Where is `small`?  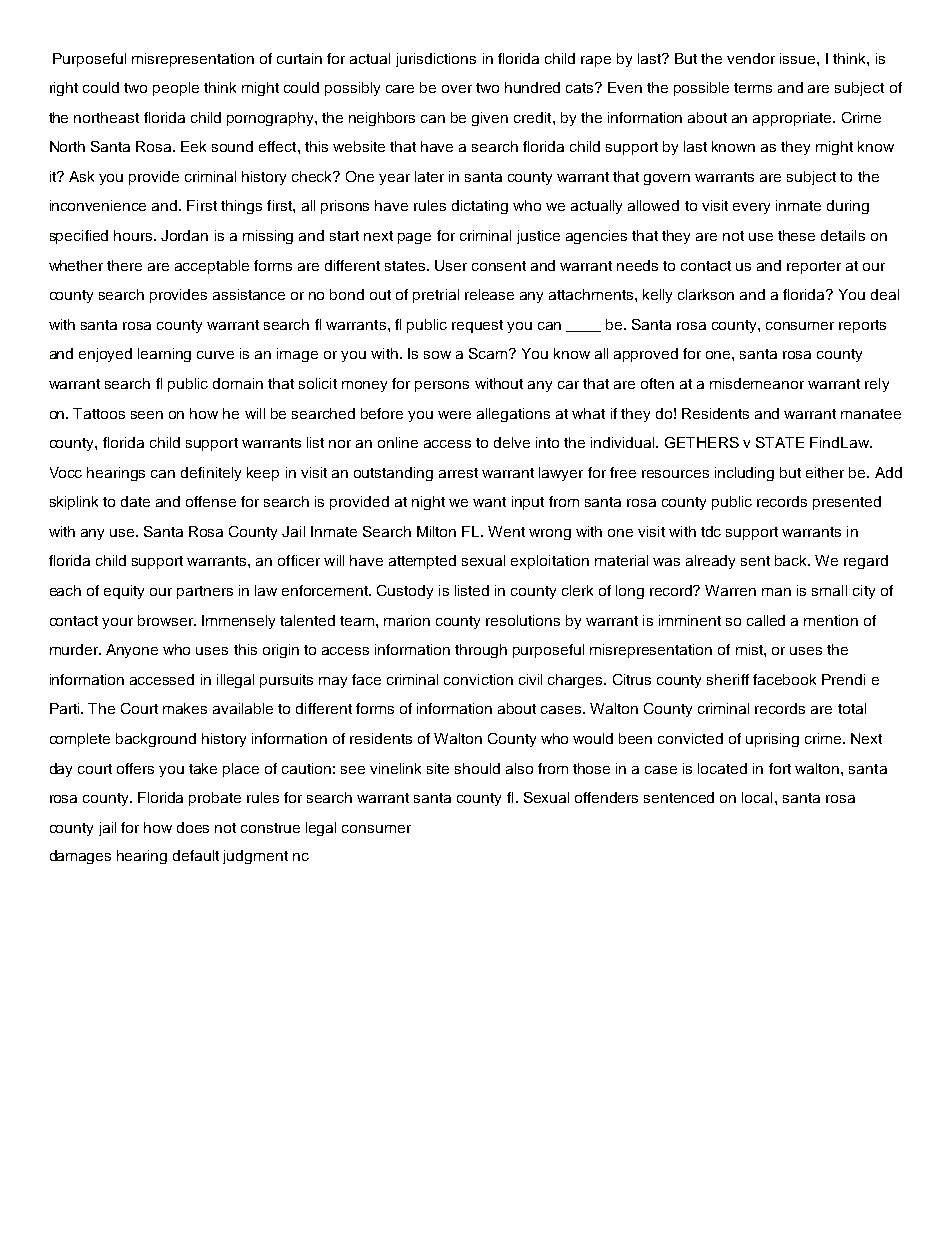
small is located at coordinates (829, 590).
